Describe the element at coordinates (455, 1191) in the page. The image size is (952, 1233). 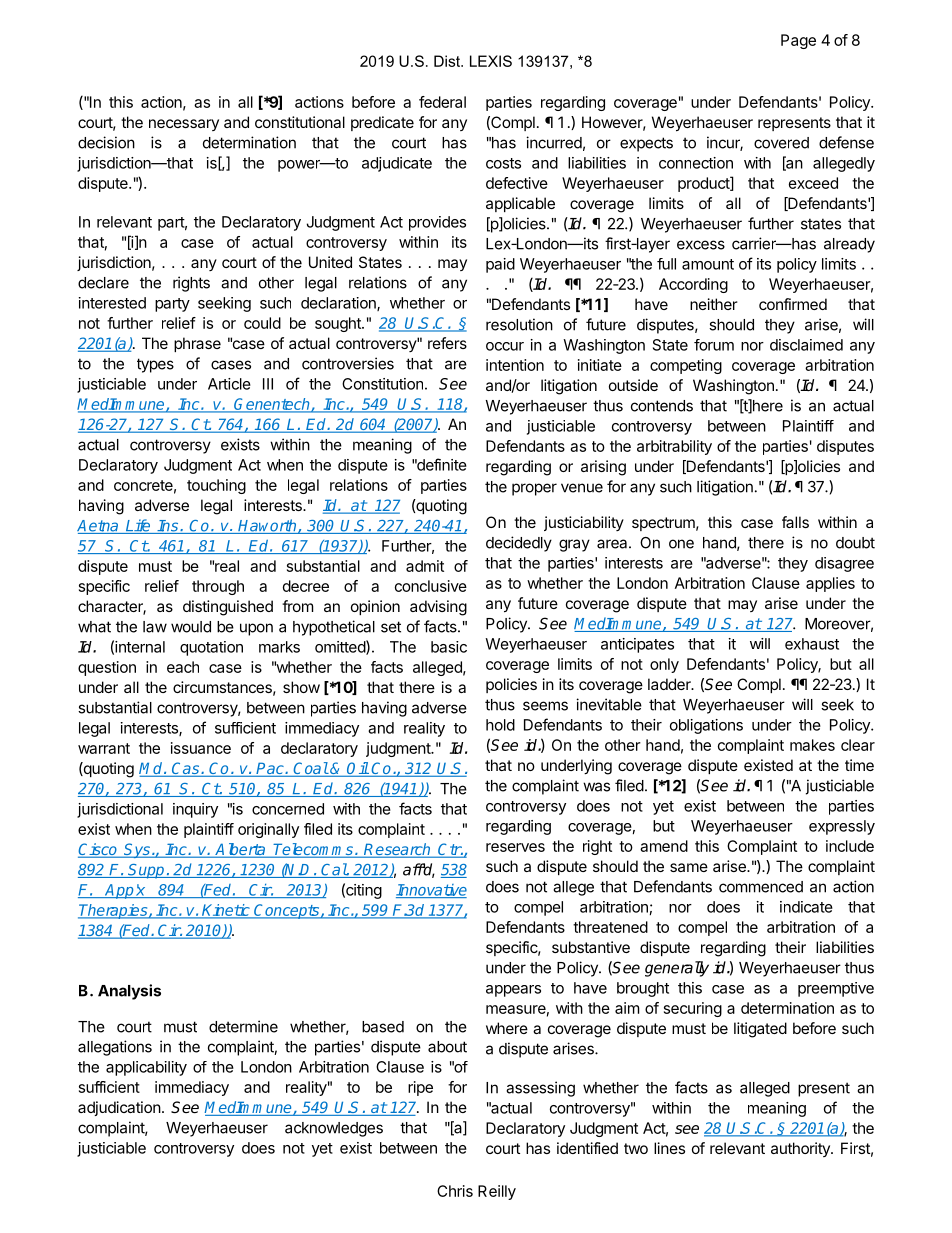
I see `Chris` at that location.
